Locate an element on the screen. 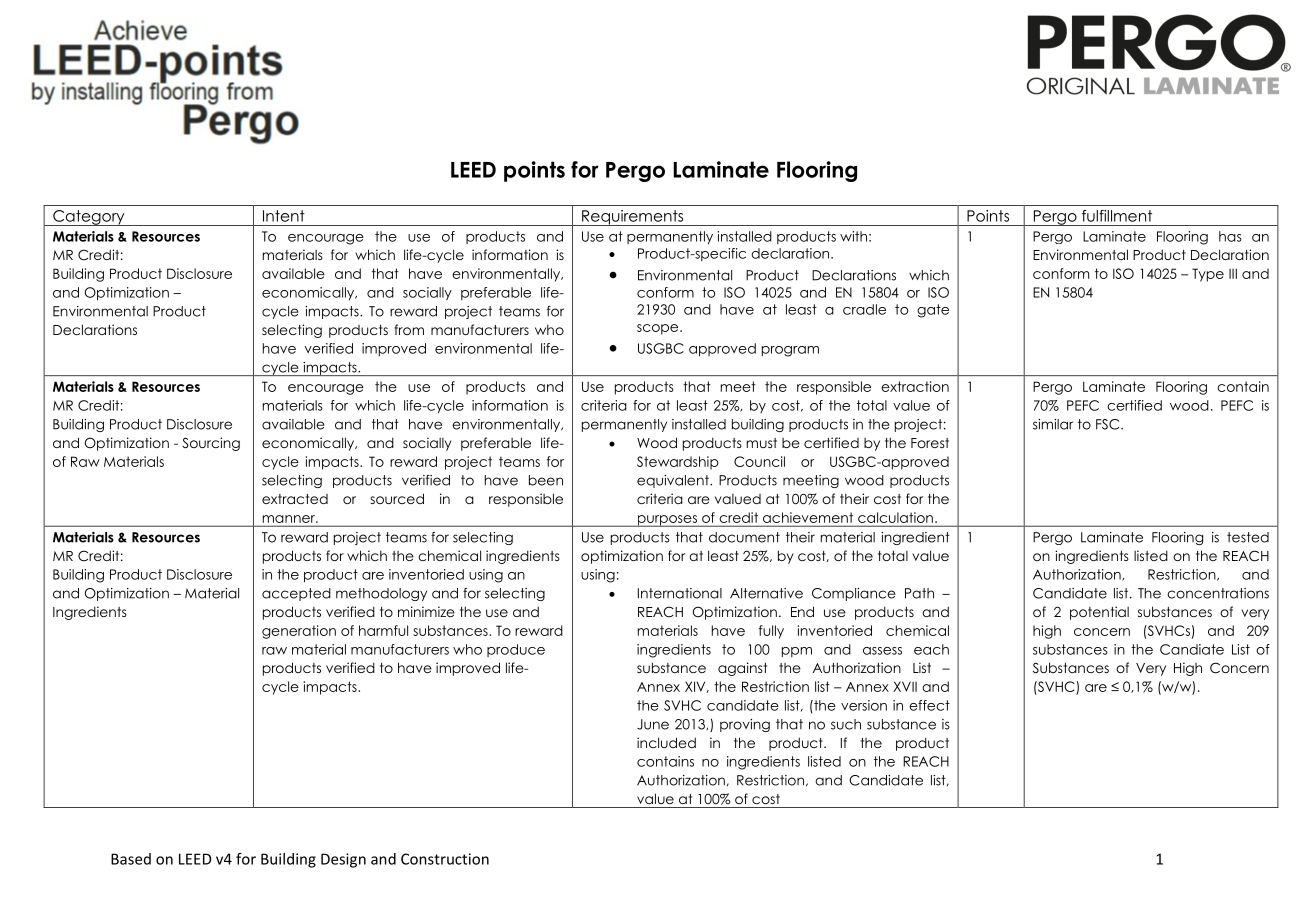 This screenshot has width=1308, height=924. Construction is located at coordinates (445, 859).
